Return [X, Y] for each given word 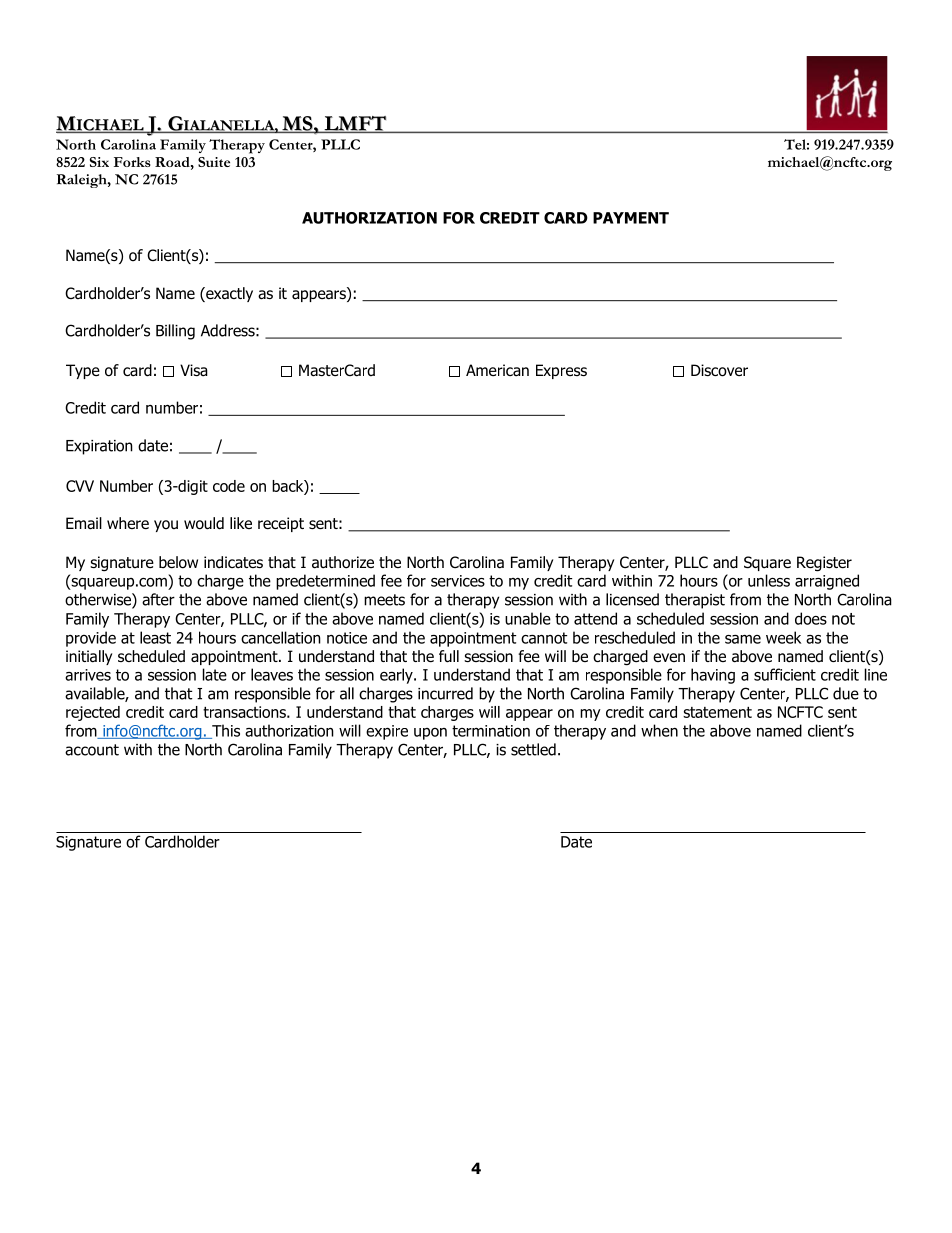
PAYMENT [631, 218]
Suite [214, 162]
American [497, 370]
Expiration [99, 447]
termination [491, 731]
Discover [719, 370]
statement [717, 712]
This [225, 731]
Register [824, 564]
